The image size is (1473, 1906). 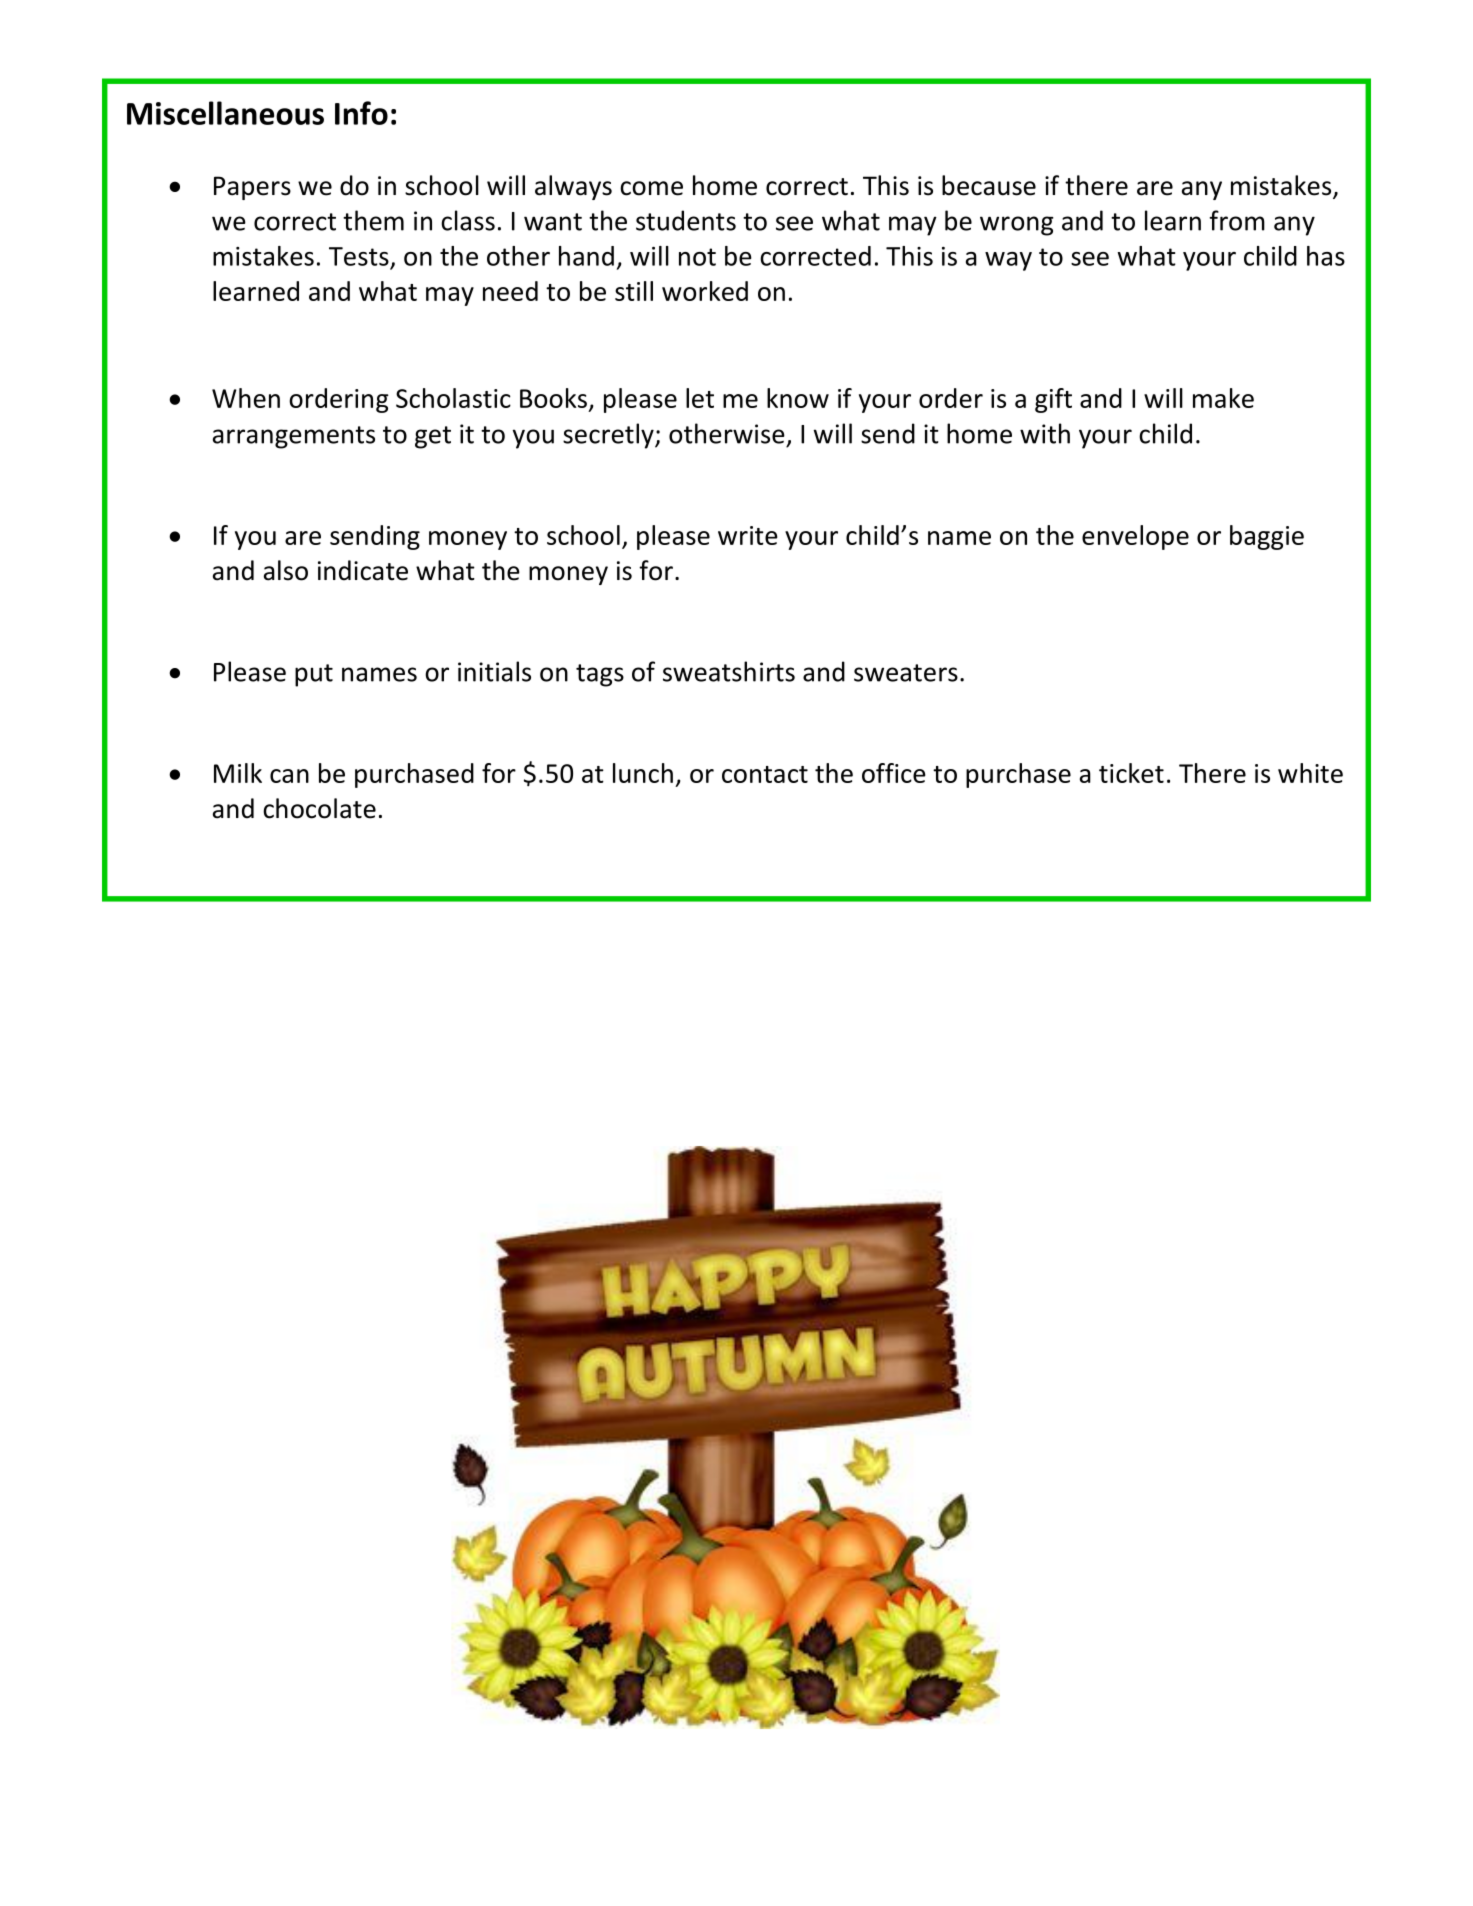 What do you see at coordinates (989, 185) in the screenshot?
I see `because` at bounding box center [989, 185].
